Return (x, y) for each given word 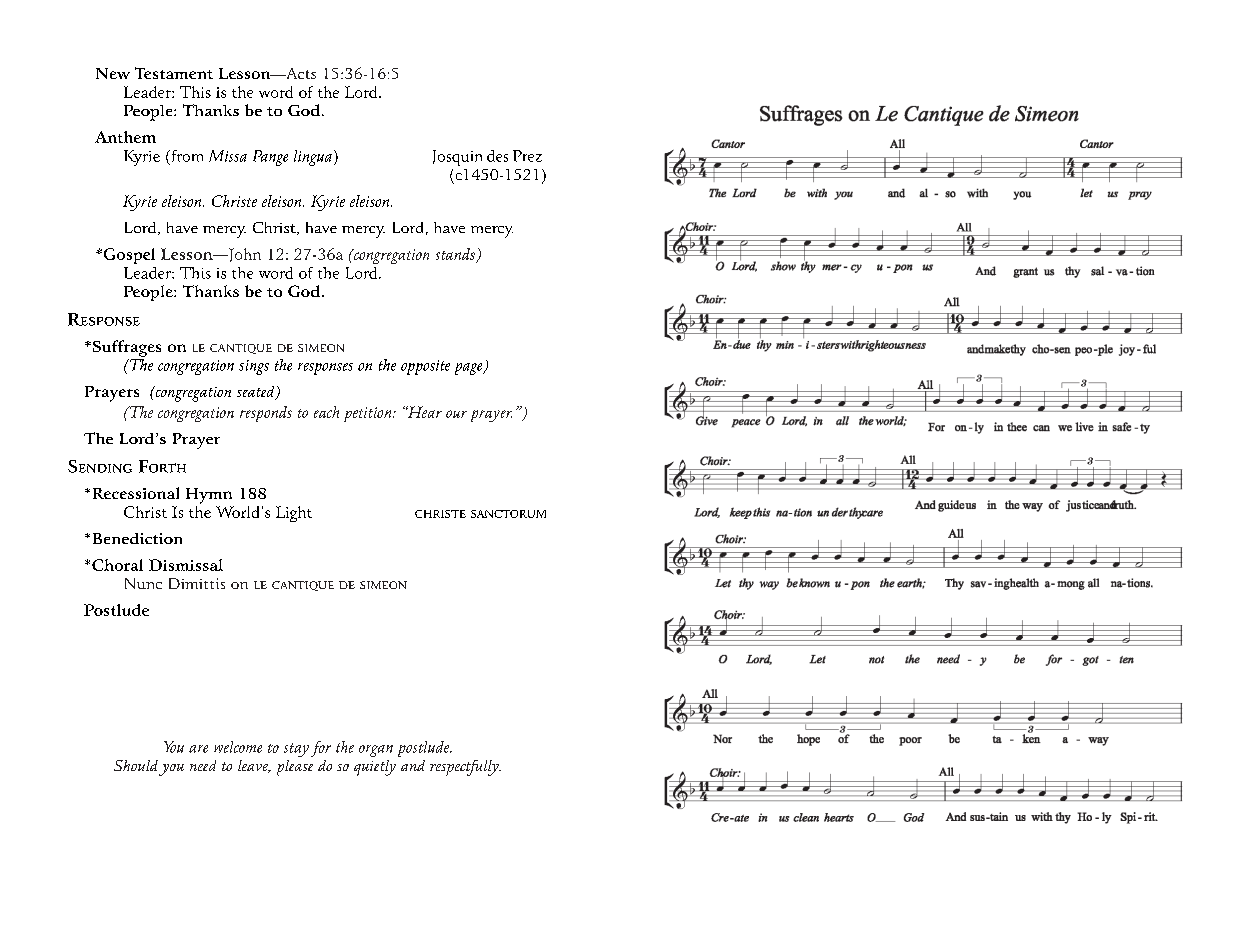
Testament (174, 73)
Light (294, 514)
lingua (314, 158)
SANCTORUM (508, 514)
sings (254, 367)
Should (136, 765)
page (470, 369)
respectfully (465, 768)
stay (296, 750)
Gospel (128, 256)
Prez (527, 156)
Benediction (137, 538)
